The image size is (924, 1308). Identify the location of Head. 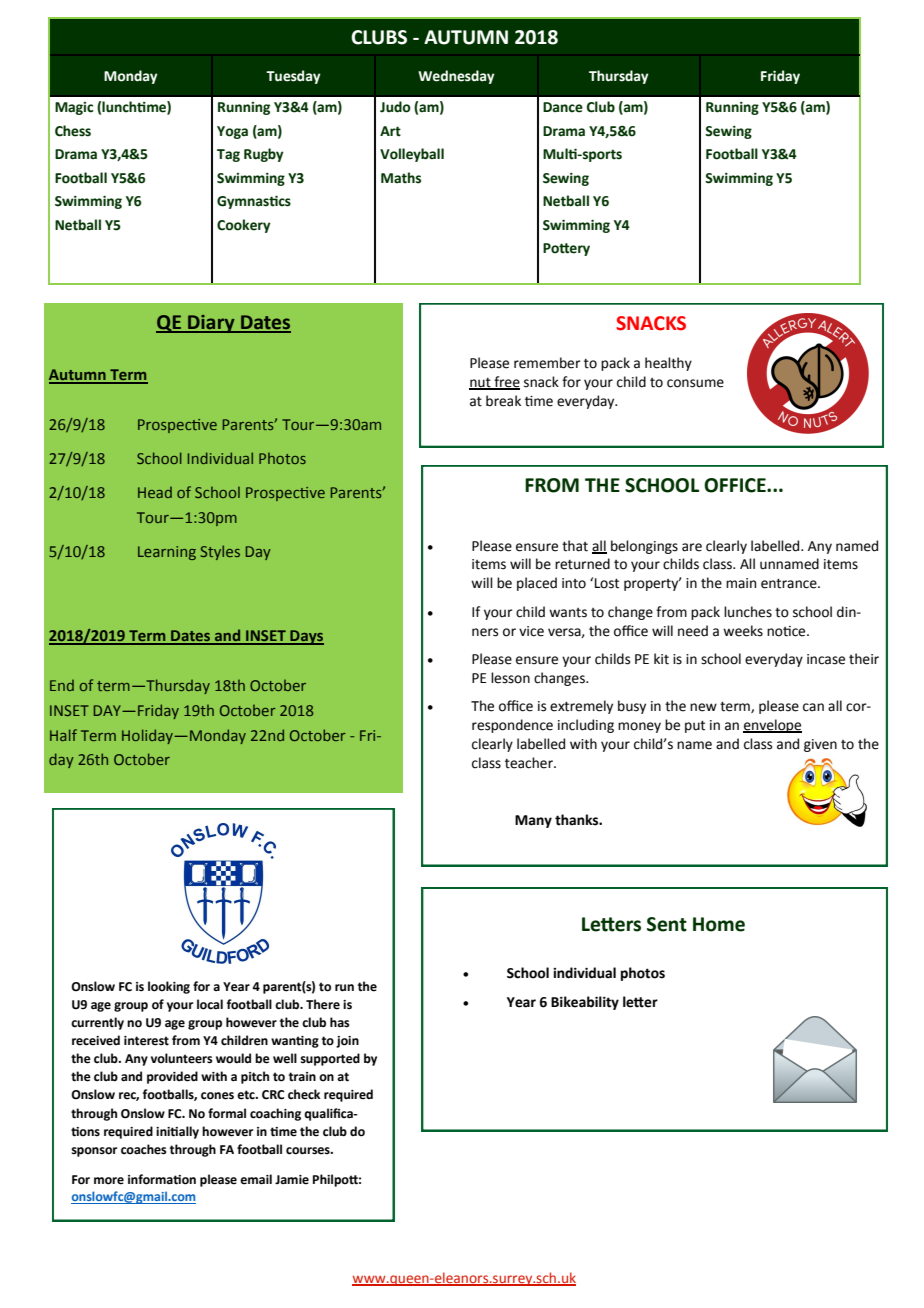
(155, 492).
